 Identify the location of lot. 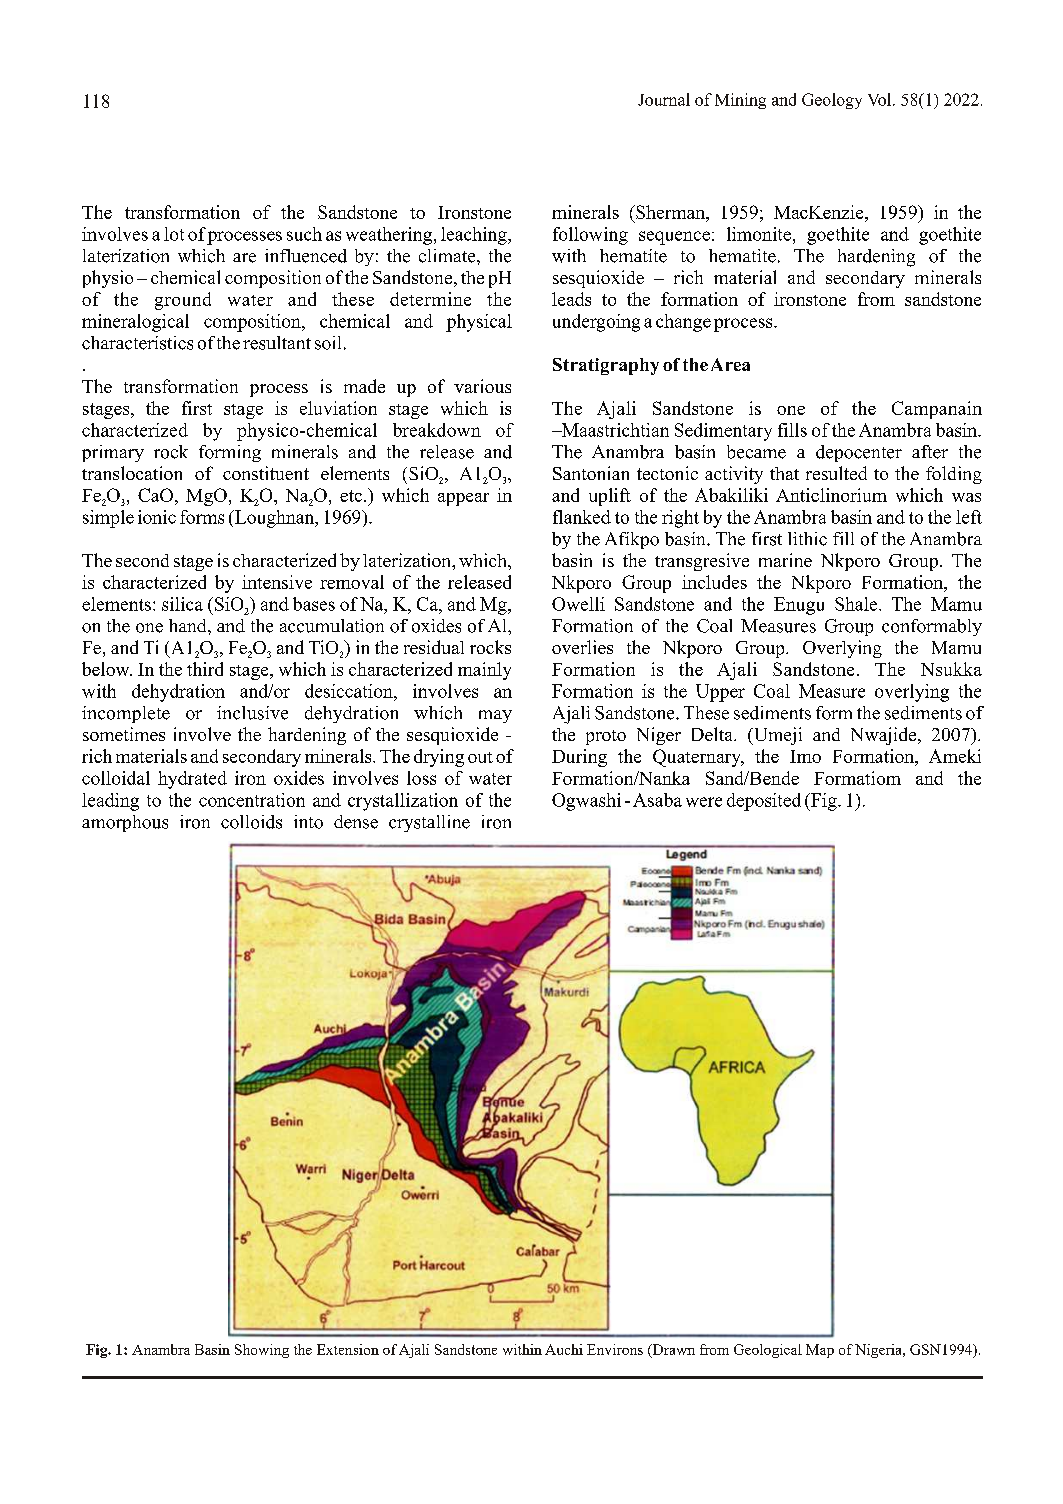
(174, 234).
